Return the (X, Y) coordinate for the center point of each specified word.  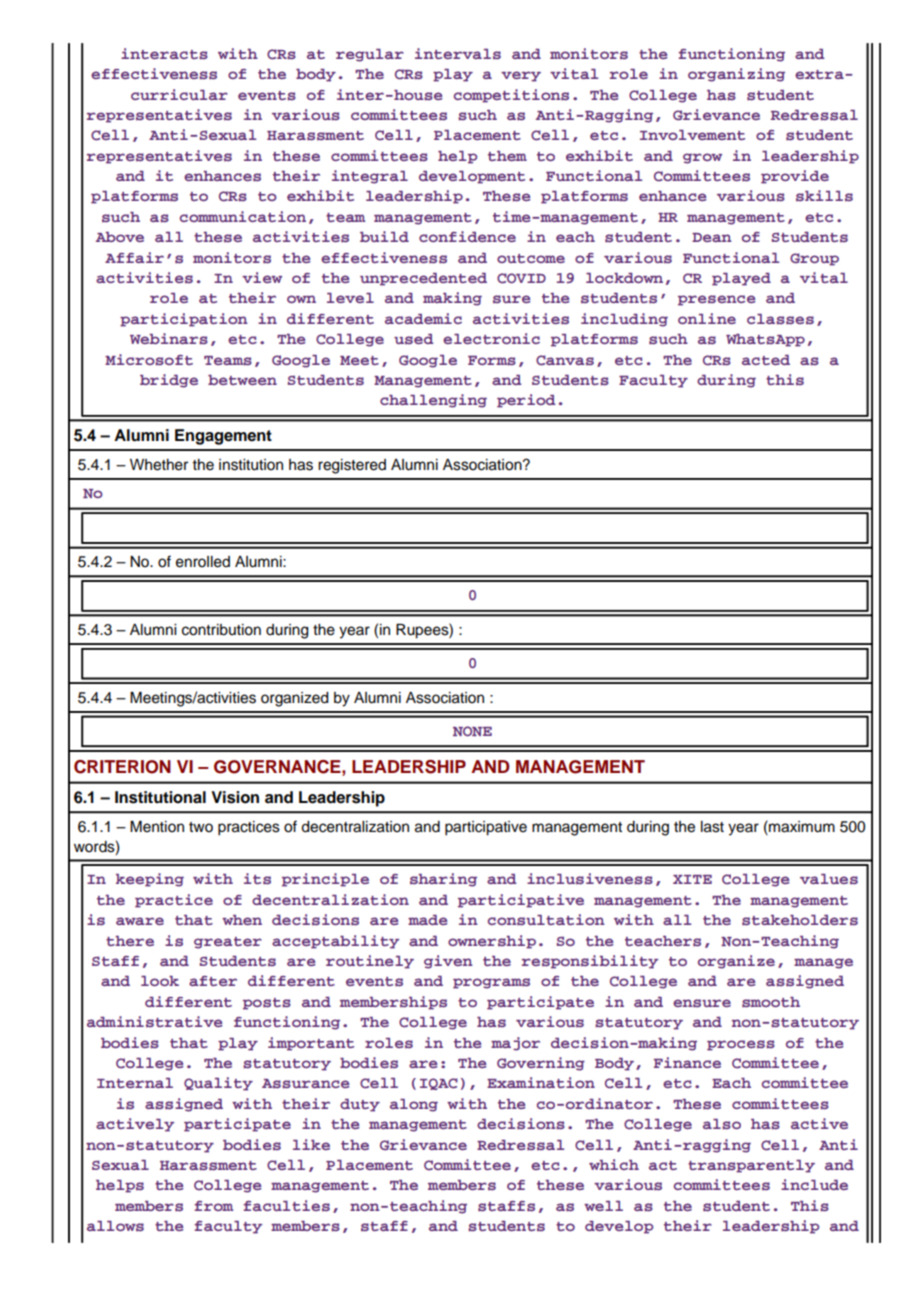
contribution (221, 630)
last (712, 827)
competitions (511, 96)
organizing (736, 75)
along (414, 1105)
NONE (472, 731)
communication (243, 216)
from (213, 1206)
